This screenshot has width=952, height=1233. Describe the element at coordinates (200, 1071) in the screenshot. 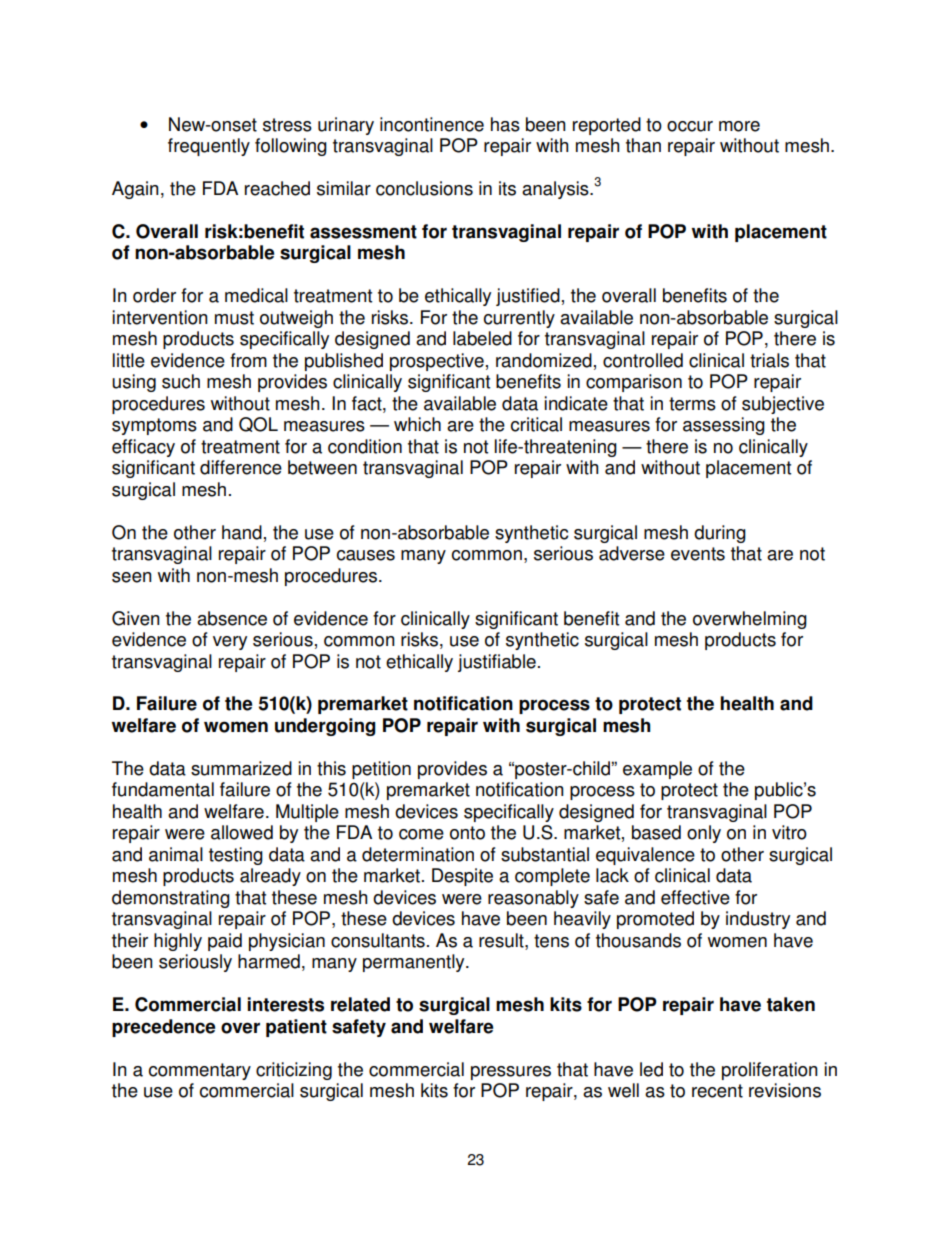

I see `commentary` at that location.
